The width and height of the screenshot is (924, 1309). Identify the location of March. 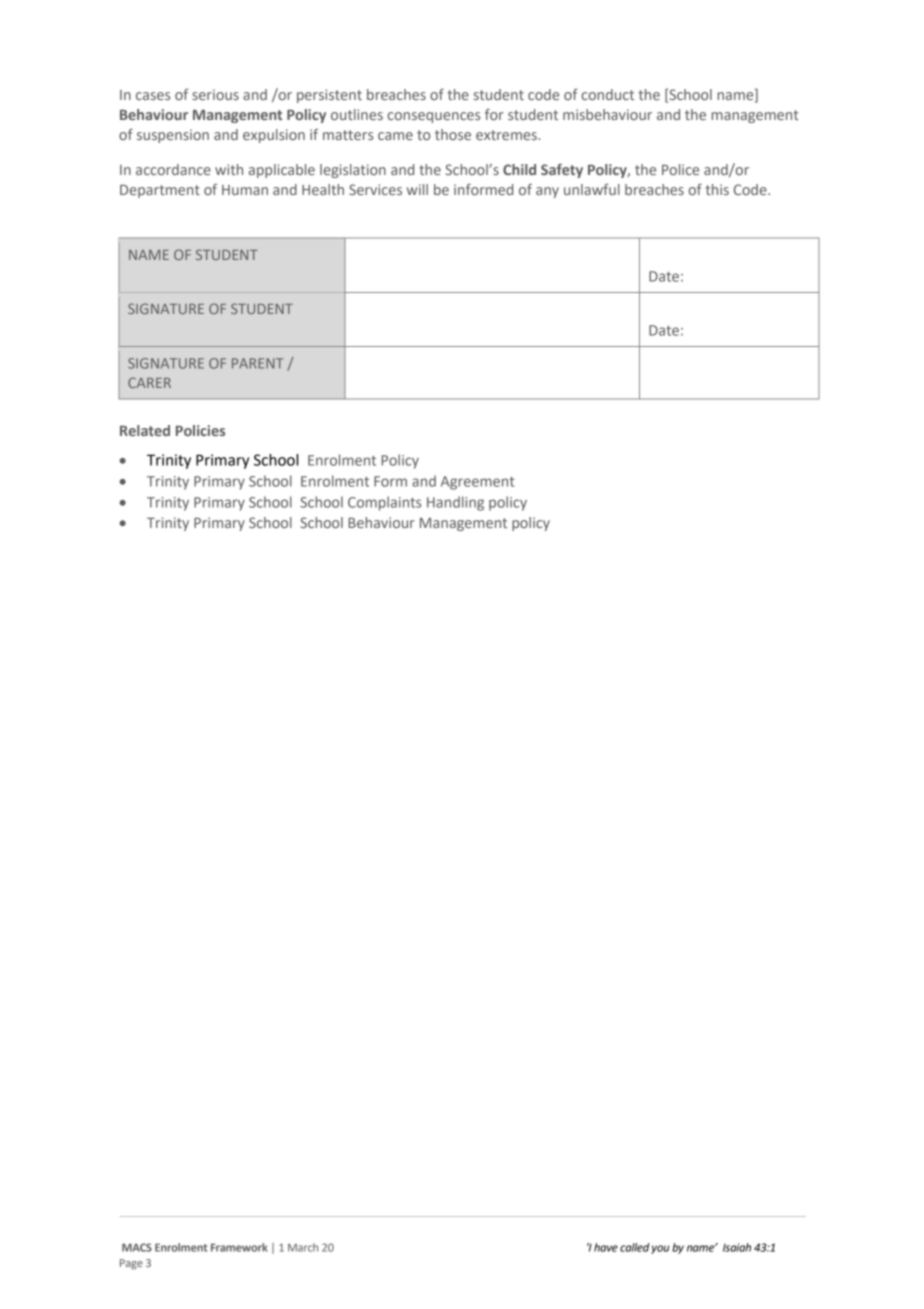
(303, 1247).
